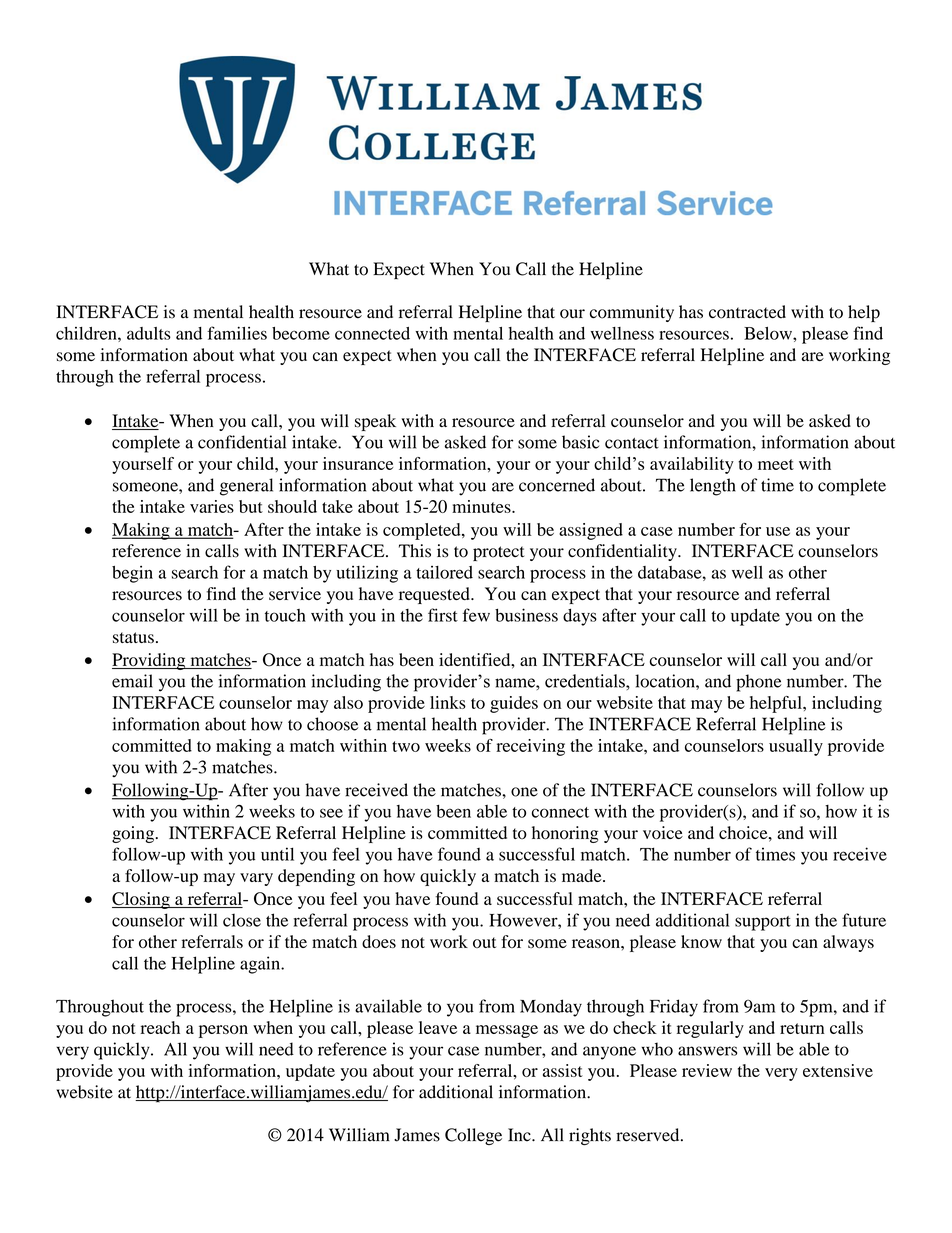 The image size is (952, 1233). What do you see at coordinates (565, 834) in the screenshot?
I see `honoring` at bounding box center [565, 834].
